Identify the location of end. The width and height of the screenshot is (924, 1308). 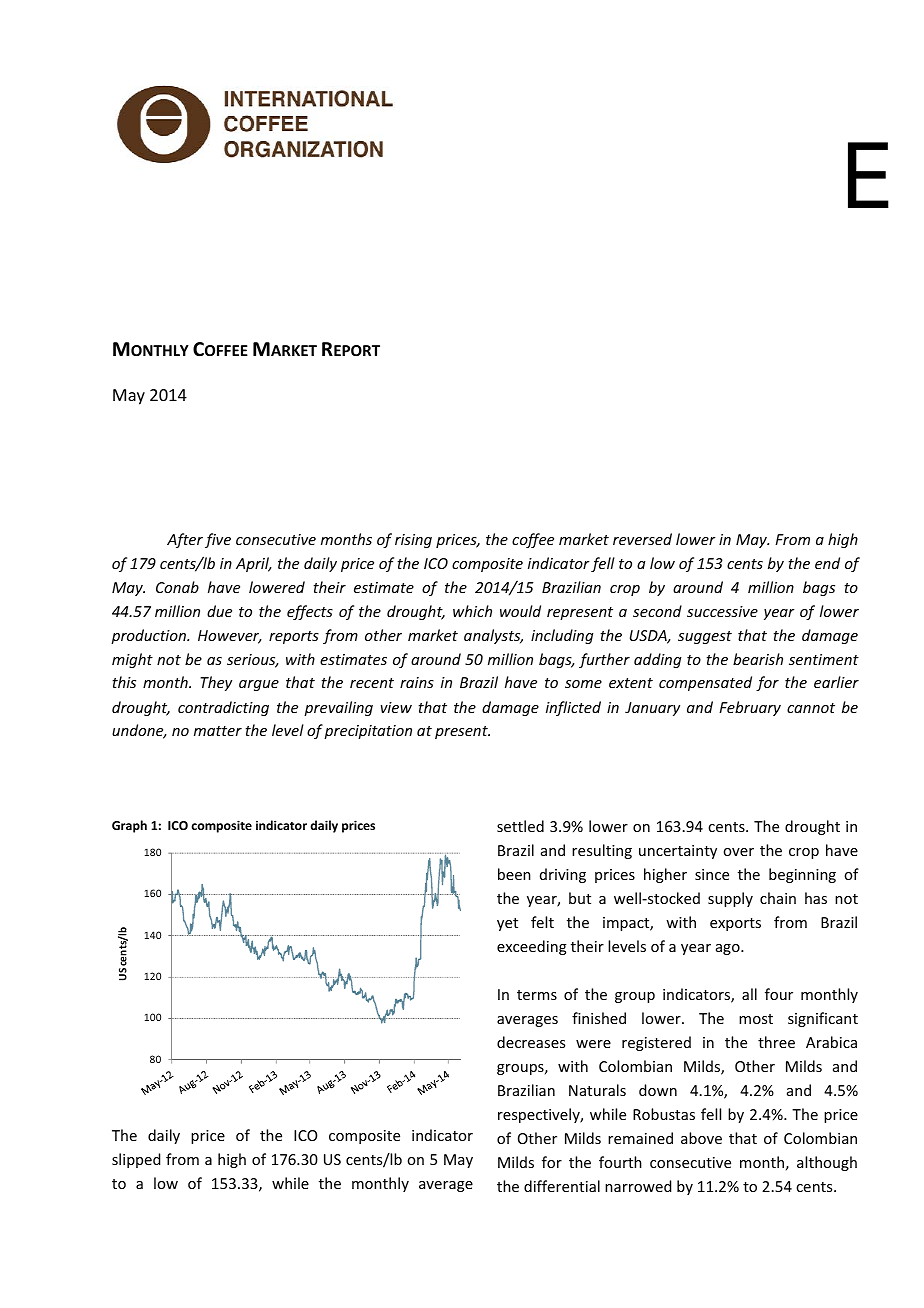
(827, 563).
